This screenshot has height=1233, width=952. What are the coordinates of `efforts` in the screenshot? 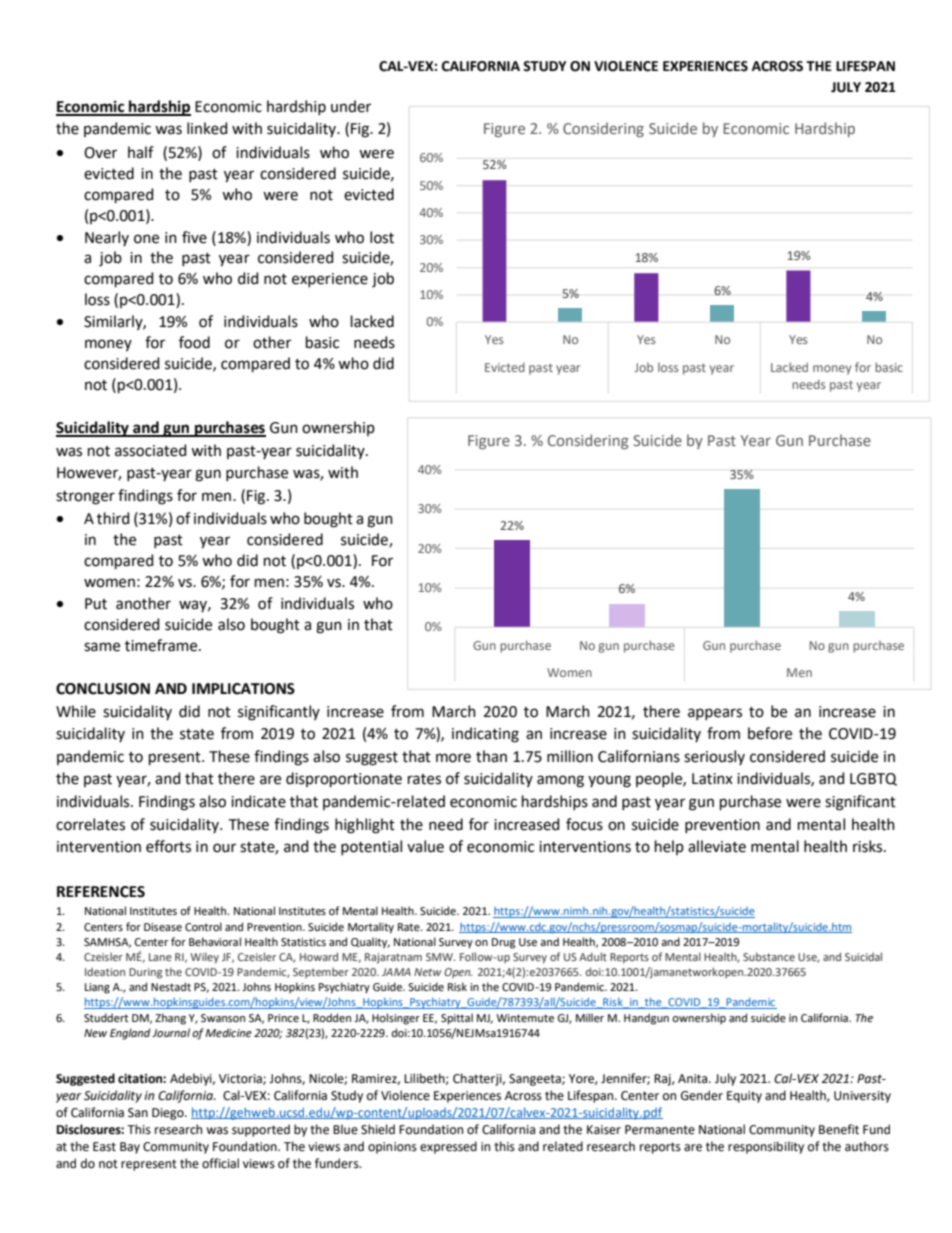 It's located at (168, 846).
